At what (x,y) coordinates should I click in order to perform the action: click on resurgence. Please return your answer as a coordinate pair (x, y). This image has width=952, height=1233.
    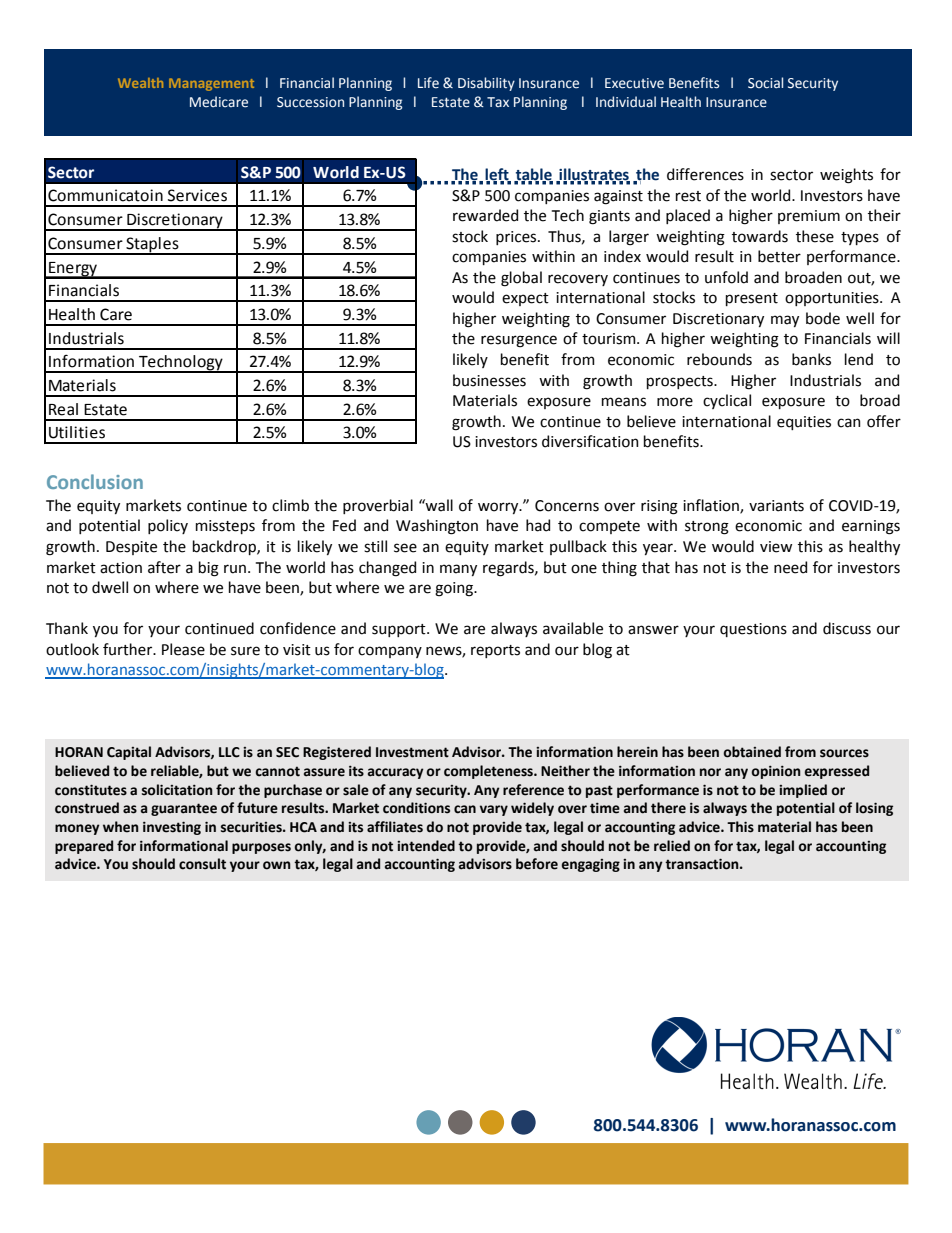
    Looking at the image, I should click on (519, 341).
